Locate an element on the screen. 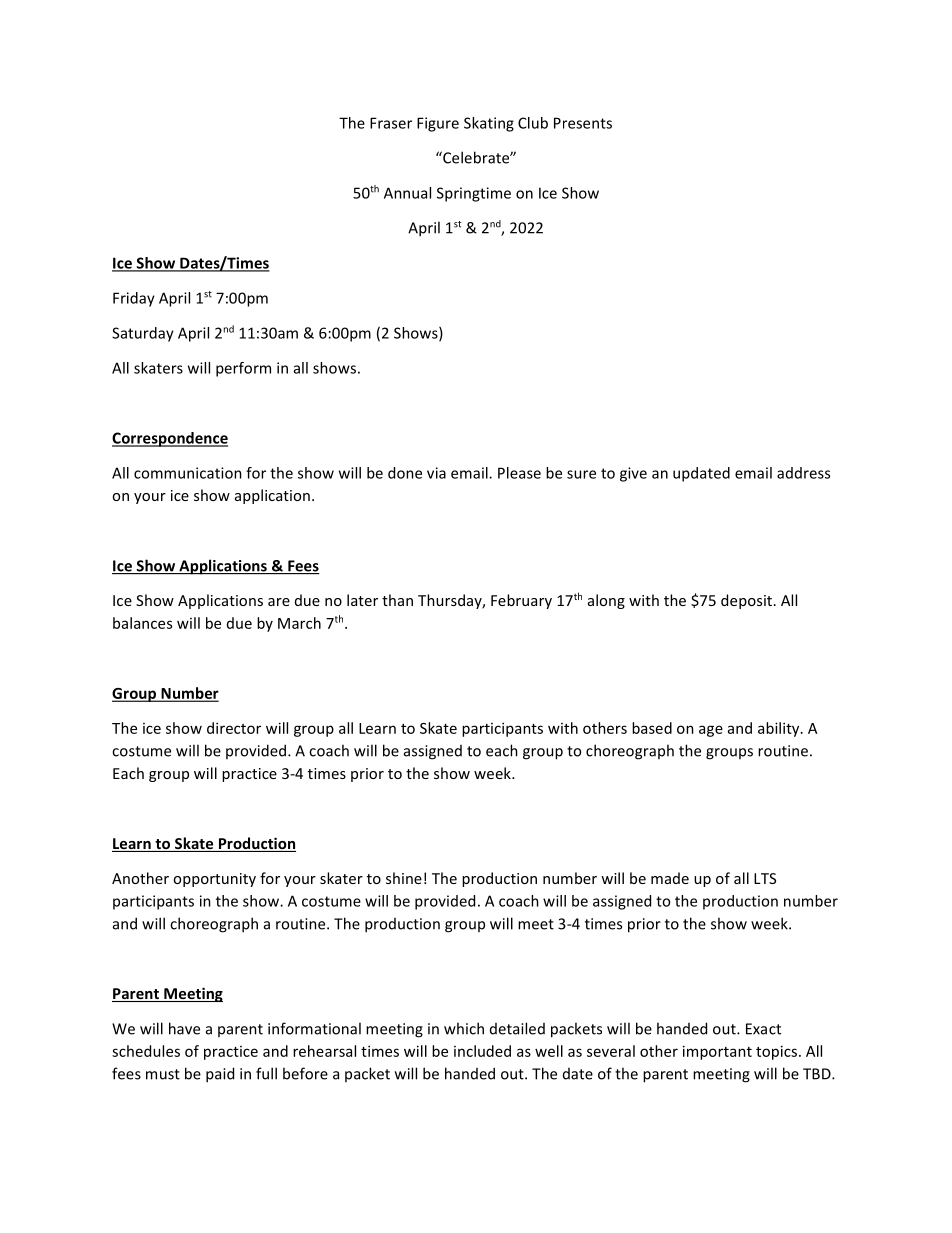 The width and height of the screenshot is (952, 1233). address is located at coordinates (803, 473).
